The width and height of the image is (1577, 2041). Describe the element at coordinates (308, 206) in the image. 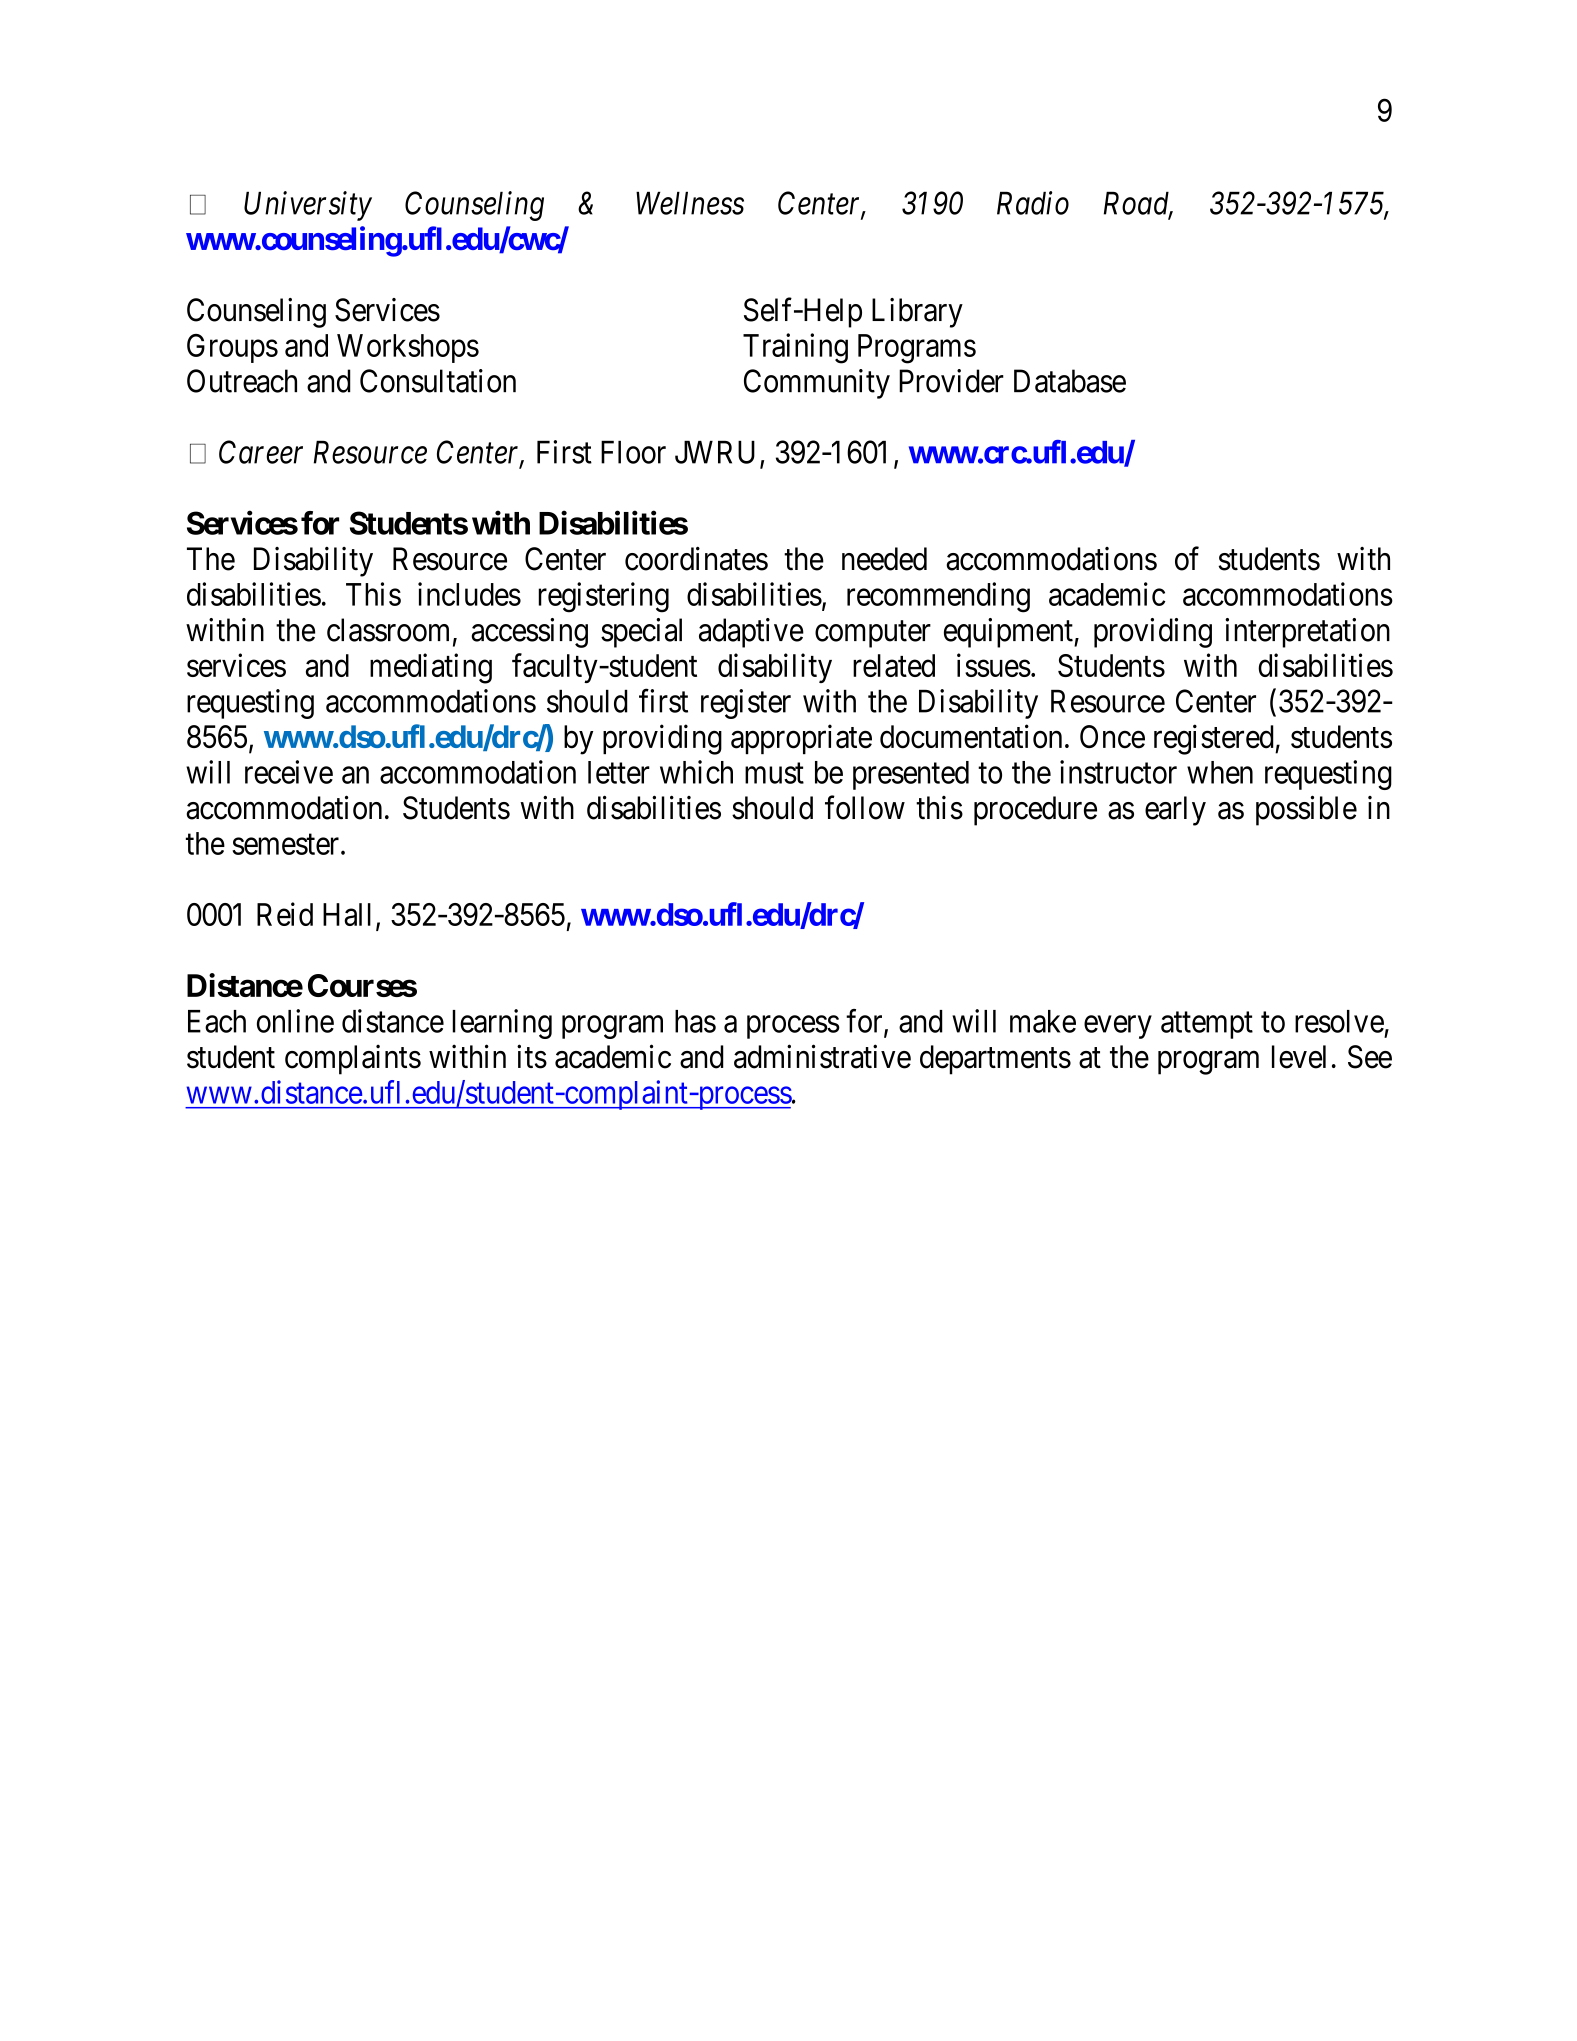

I see `University` at that location.
